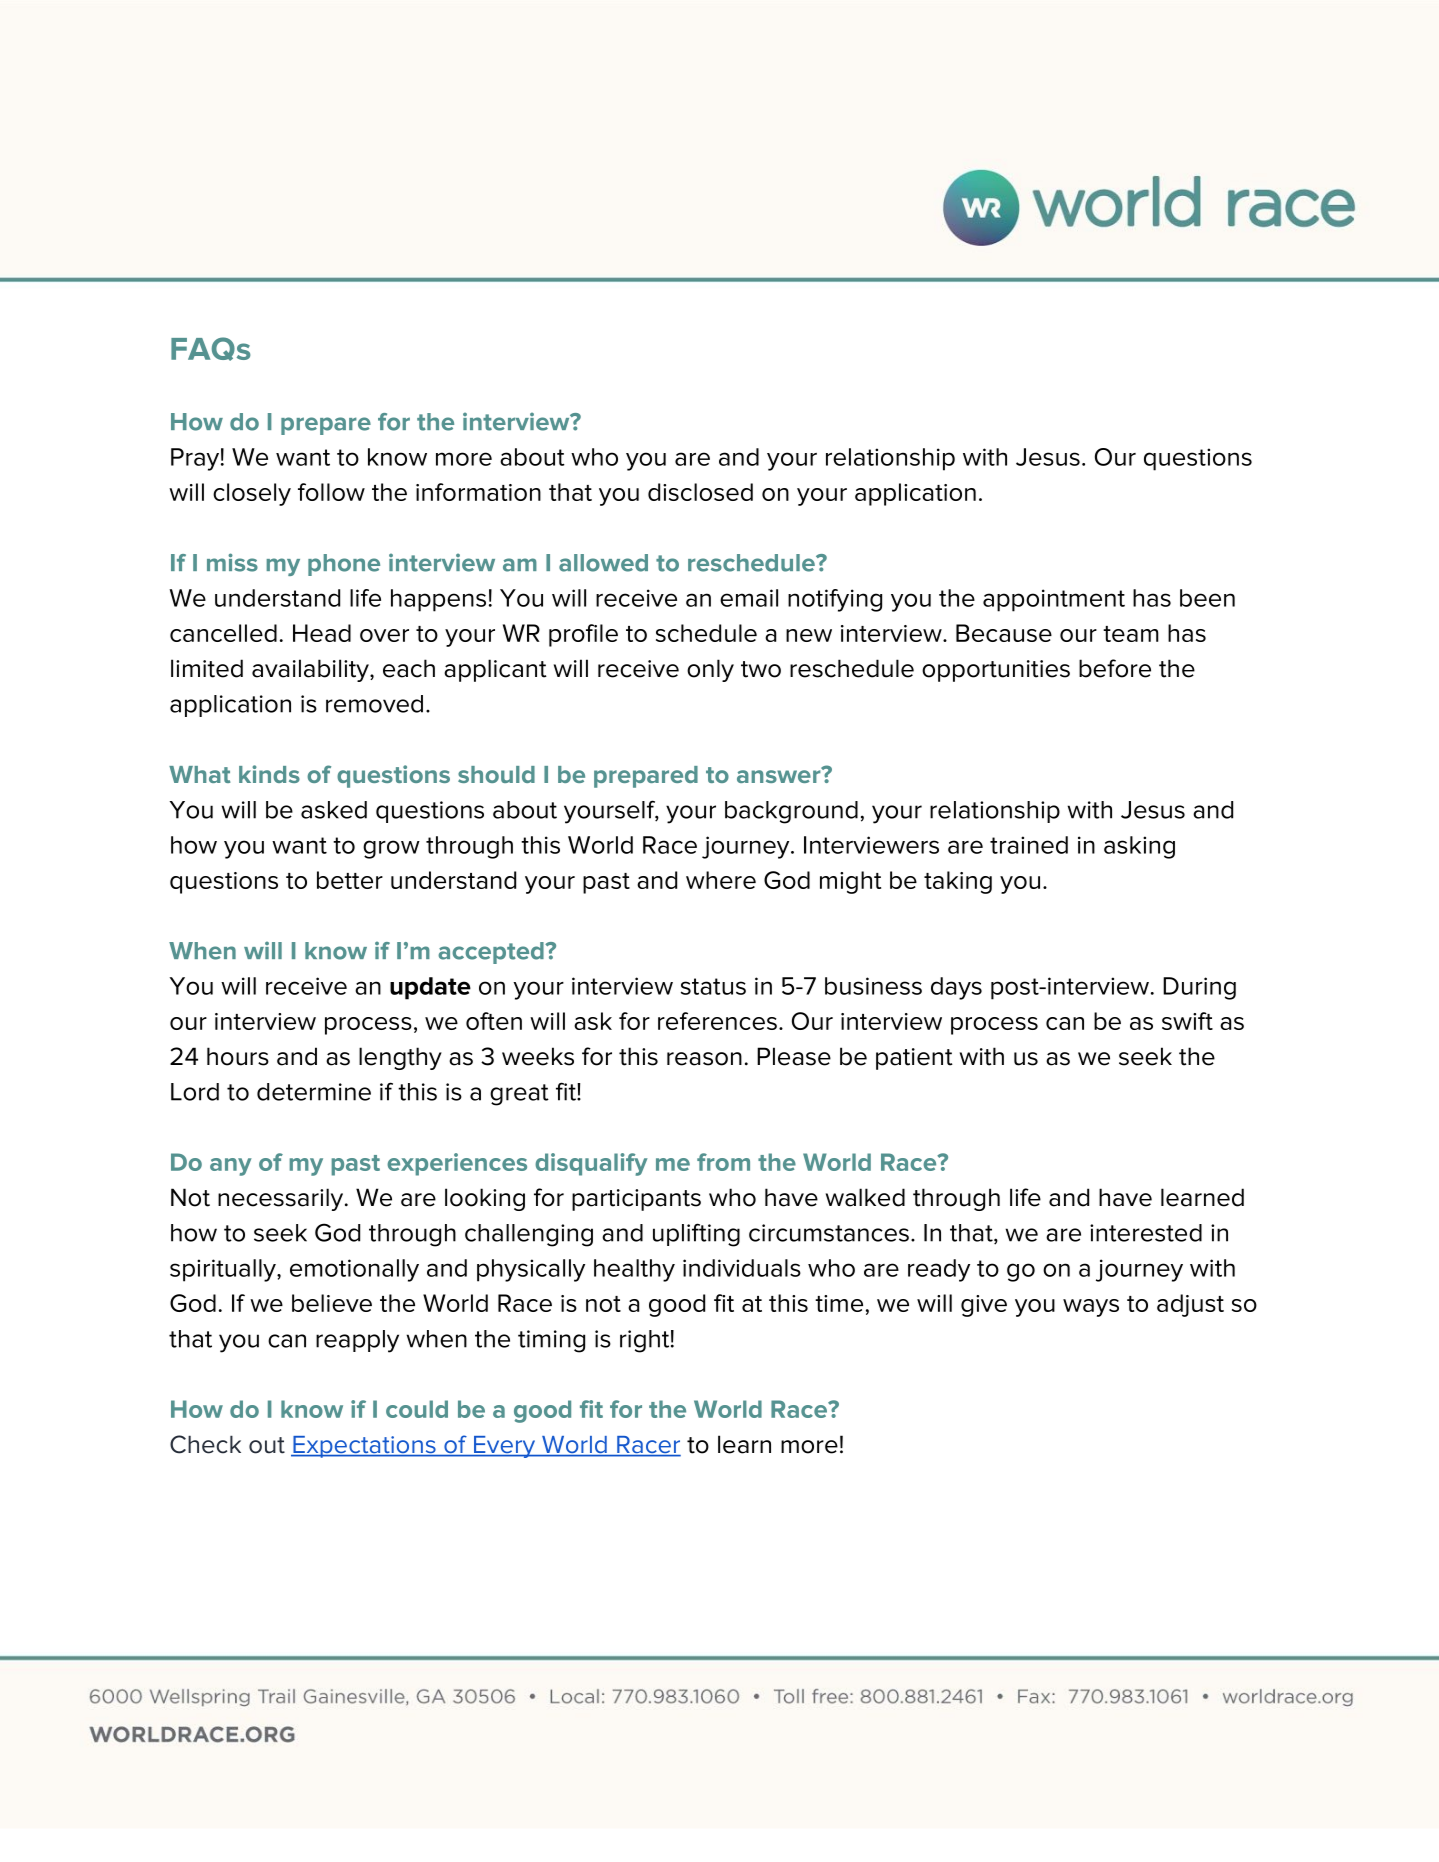  I want to click on disclosed, so click(700, 492).
